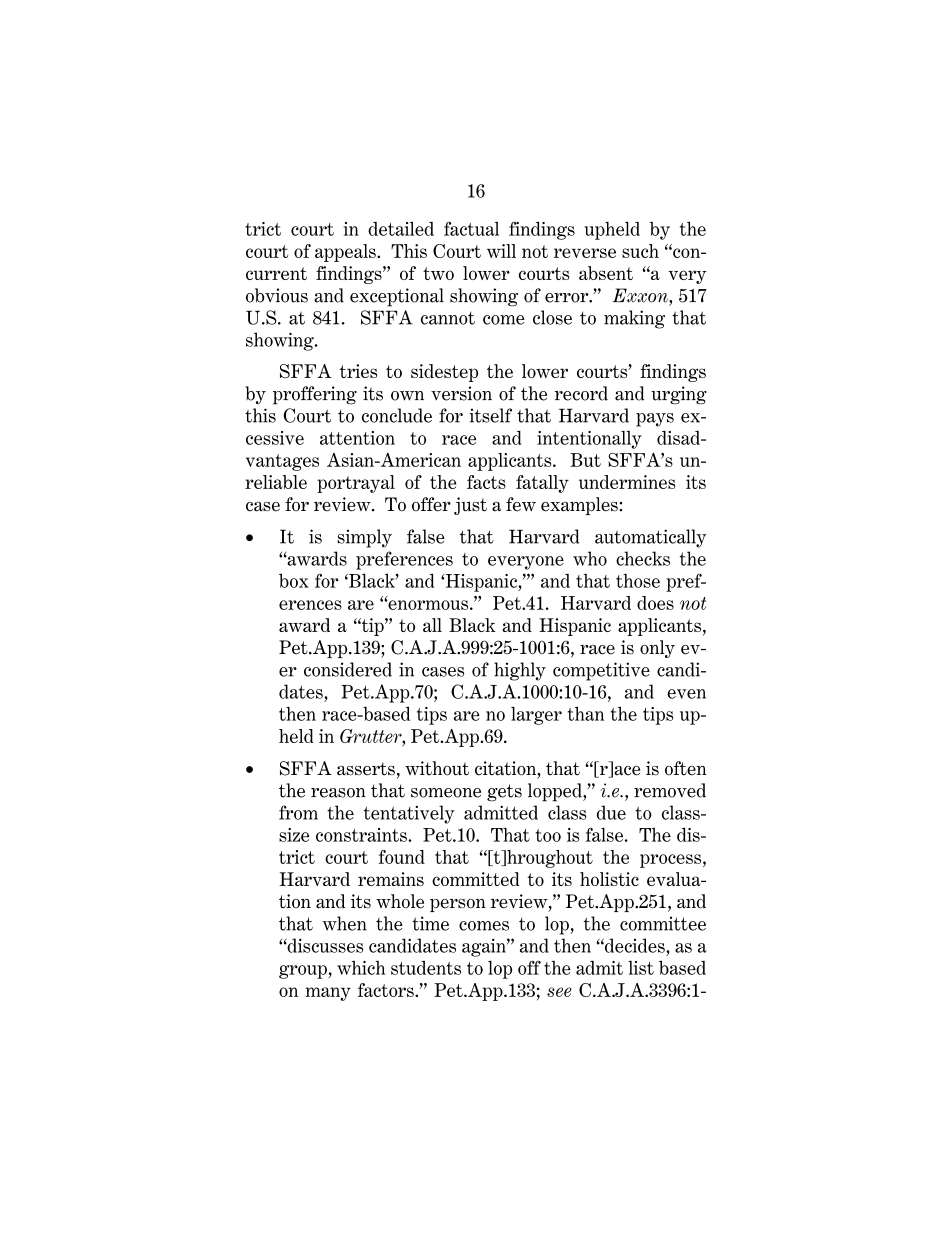  Describe the element at coordinates (304, 972) in the screenshot. I see `group` at that location.
